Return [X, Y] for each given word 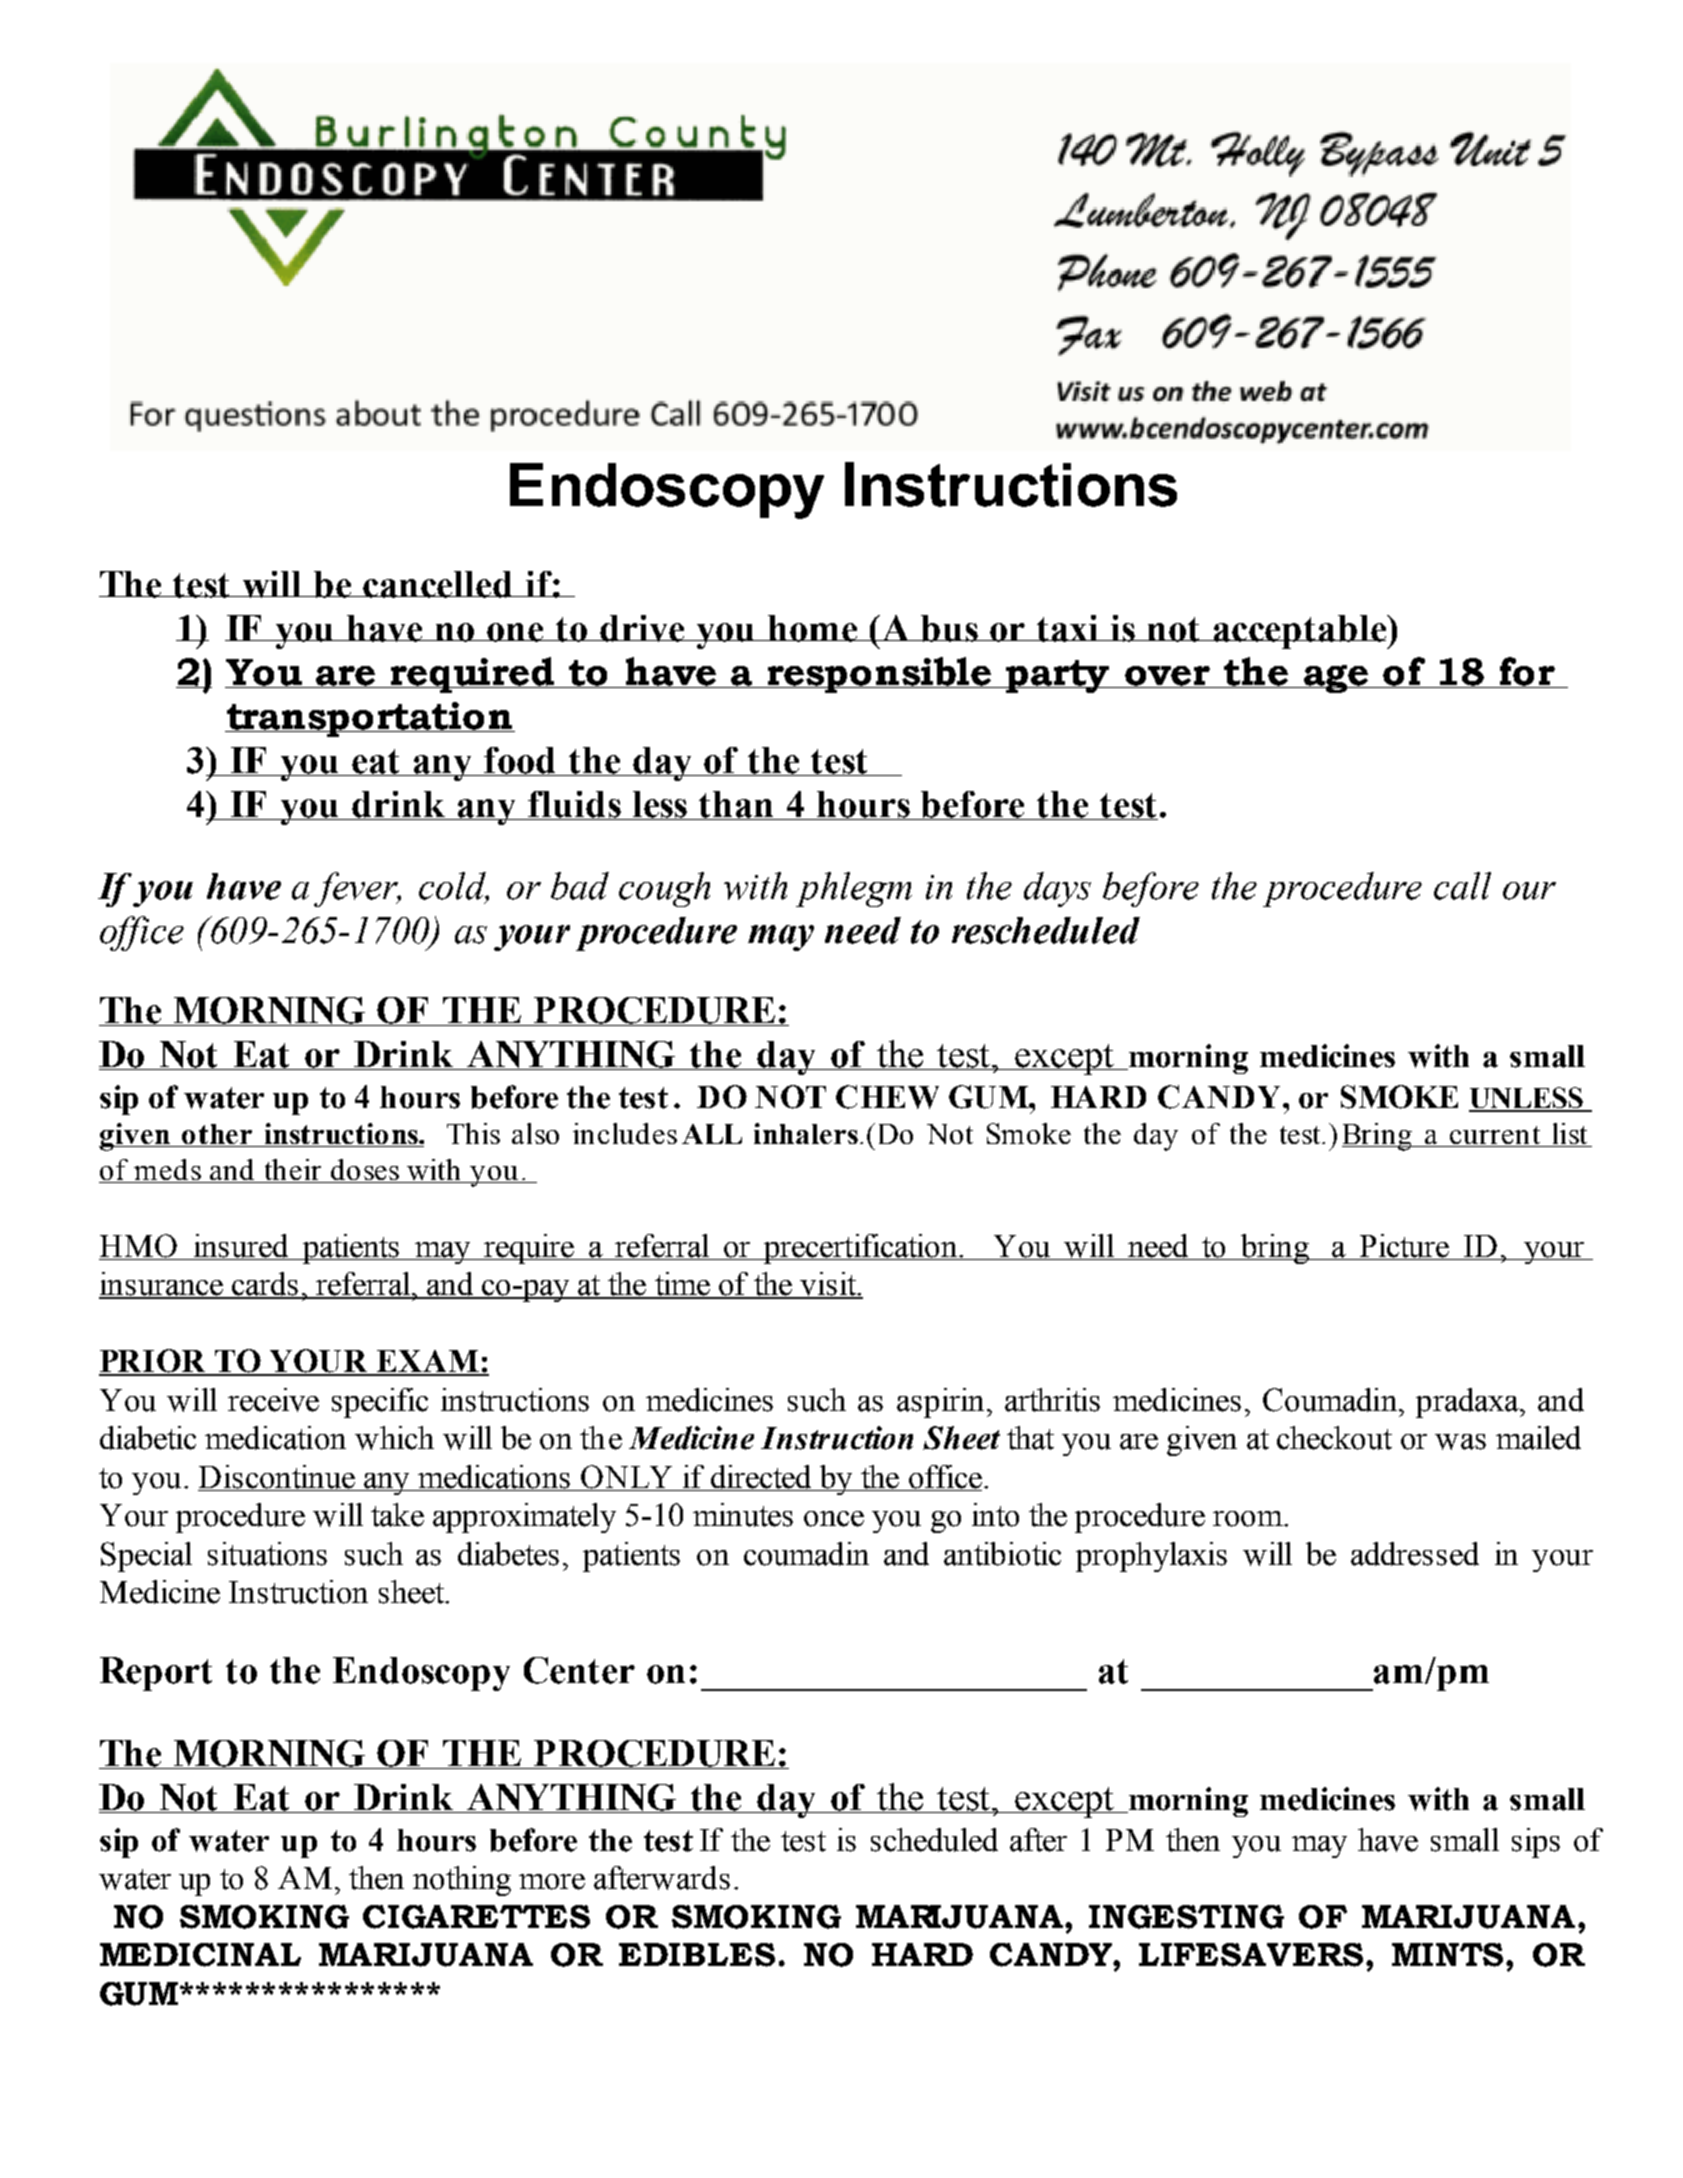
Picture [1404, 1247]
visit [828, 1285]
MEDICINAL [200, 1955]
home [813, 628]
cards [265, 1285]
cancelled [438, 584]
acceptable [1300, 632]
